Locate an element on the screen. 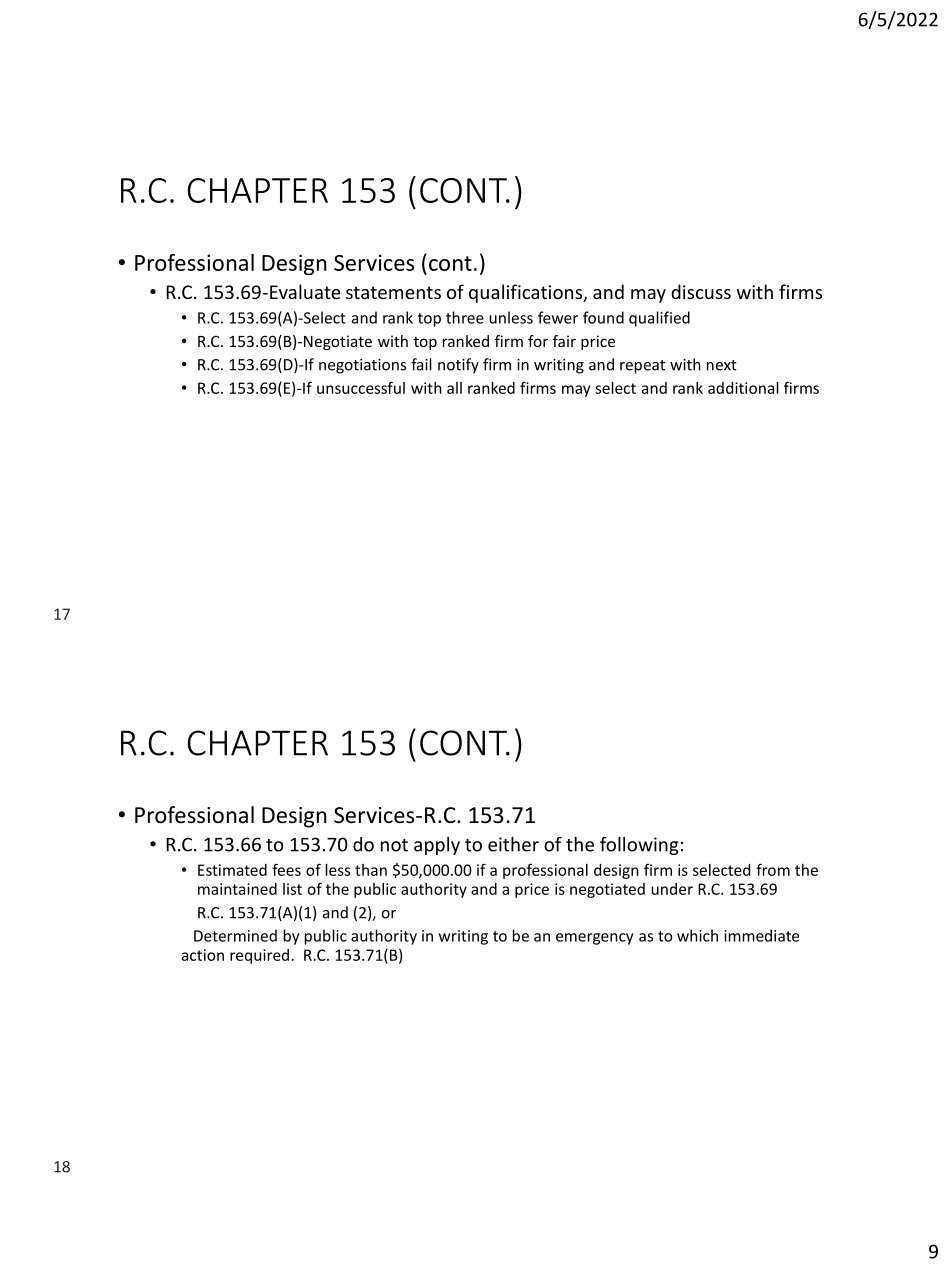 This screenshot has height=1270, width=952. statements is located at coordinates (393, 292).
